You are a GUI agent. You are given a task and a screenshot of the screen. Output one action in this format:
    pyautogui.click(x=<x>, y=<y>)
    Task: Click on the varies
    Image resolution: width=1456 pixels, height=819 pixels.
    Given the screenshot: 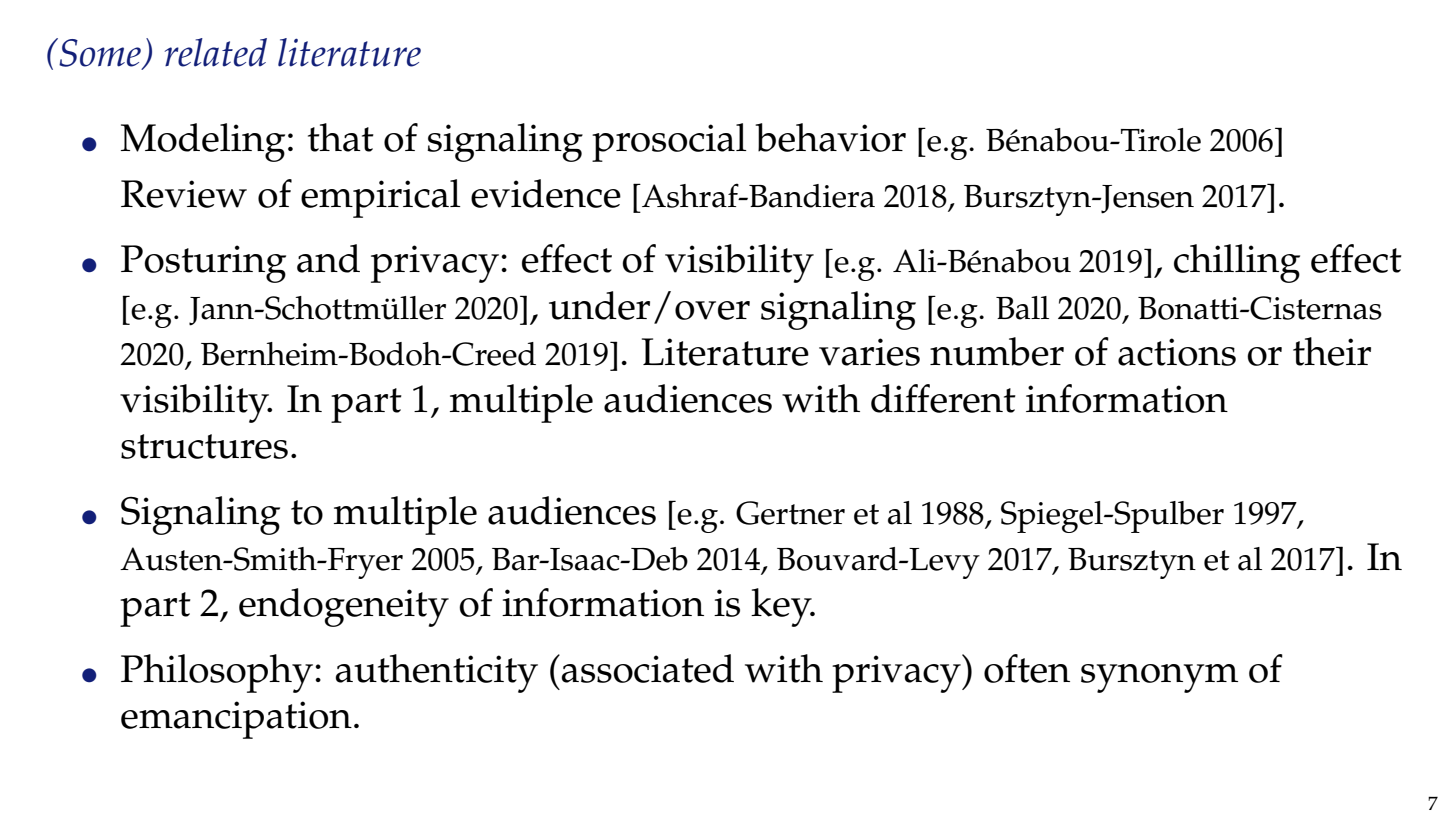 What is the action you would take?
    pyautogui.click(x=869, y=352)
